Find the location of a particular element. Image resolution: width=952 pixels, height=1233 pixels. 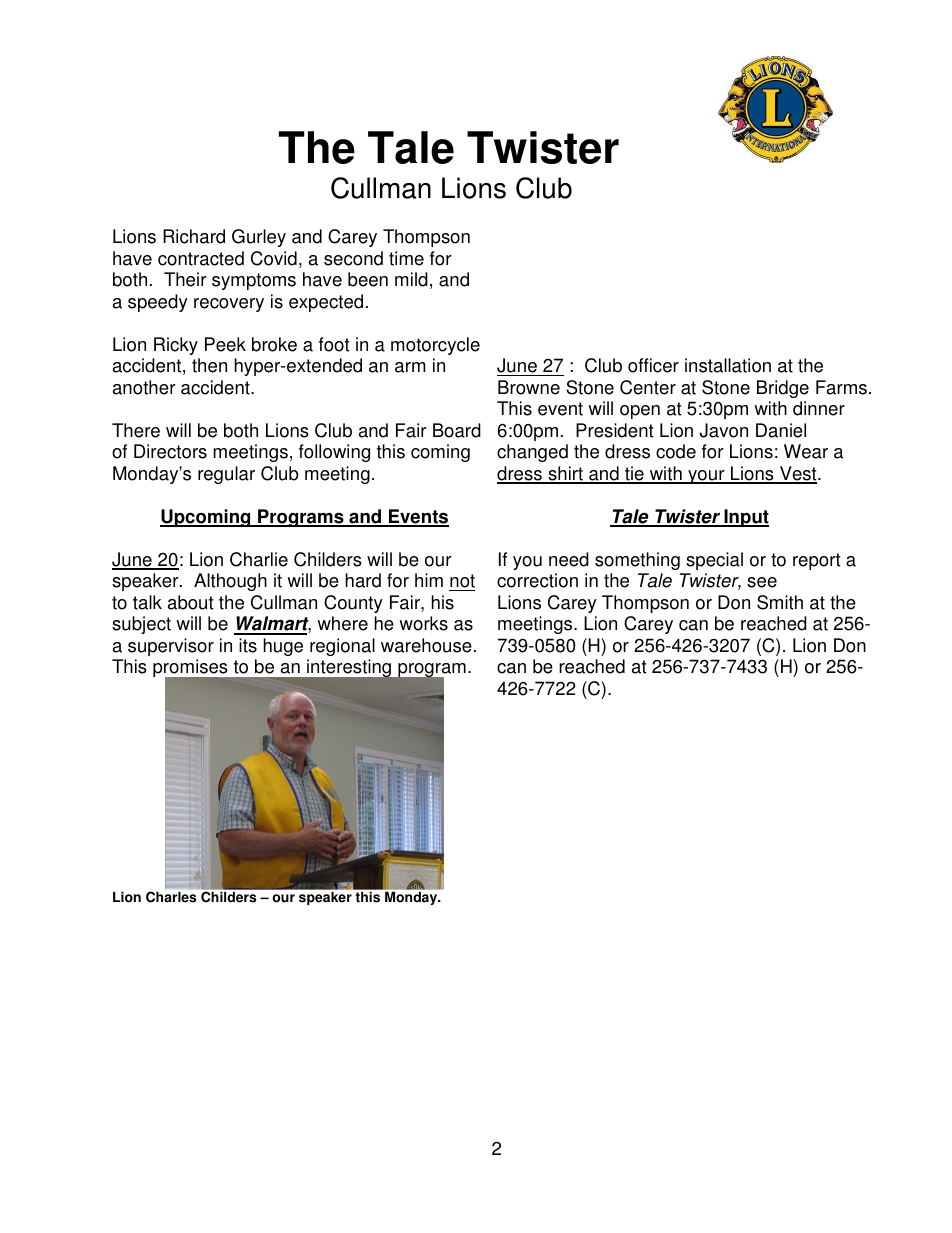

symptoms is located at coordinates (254, 281).
